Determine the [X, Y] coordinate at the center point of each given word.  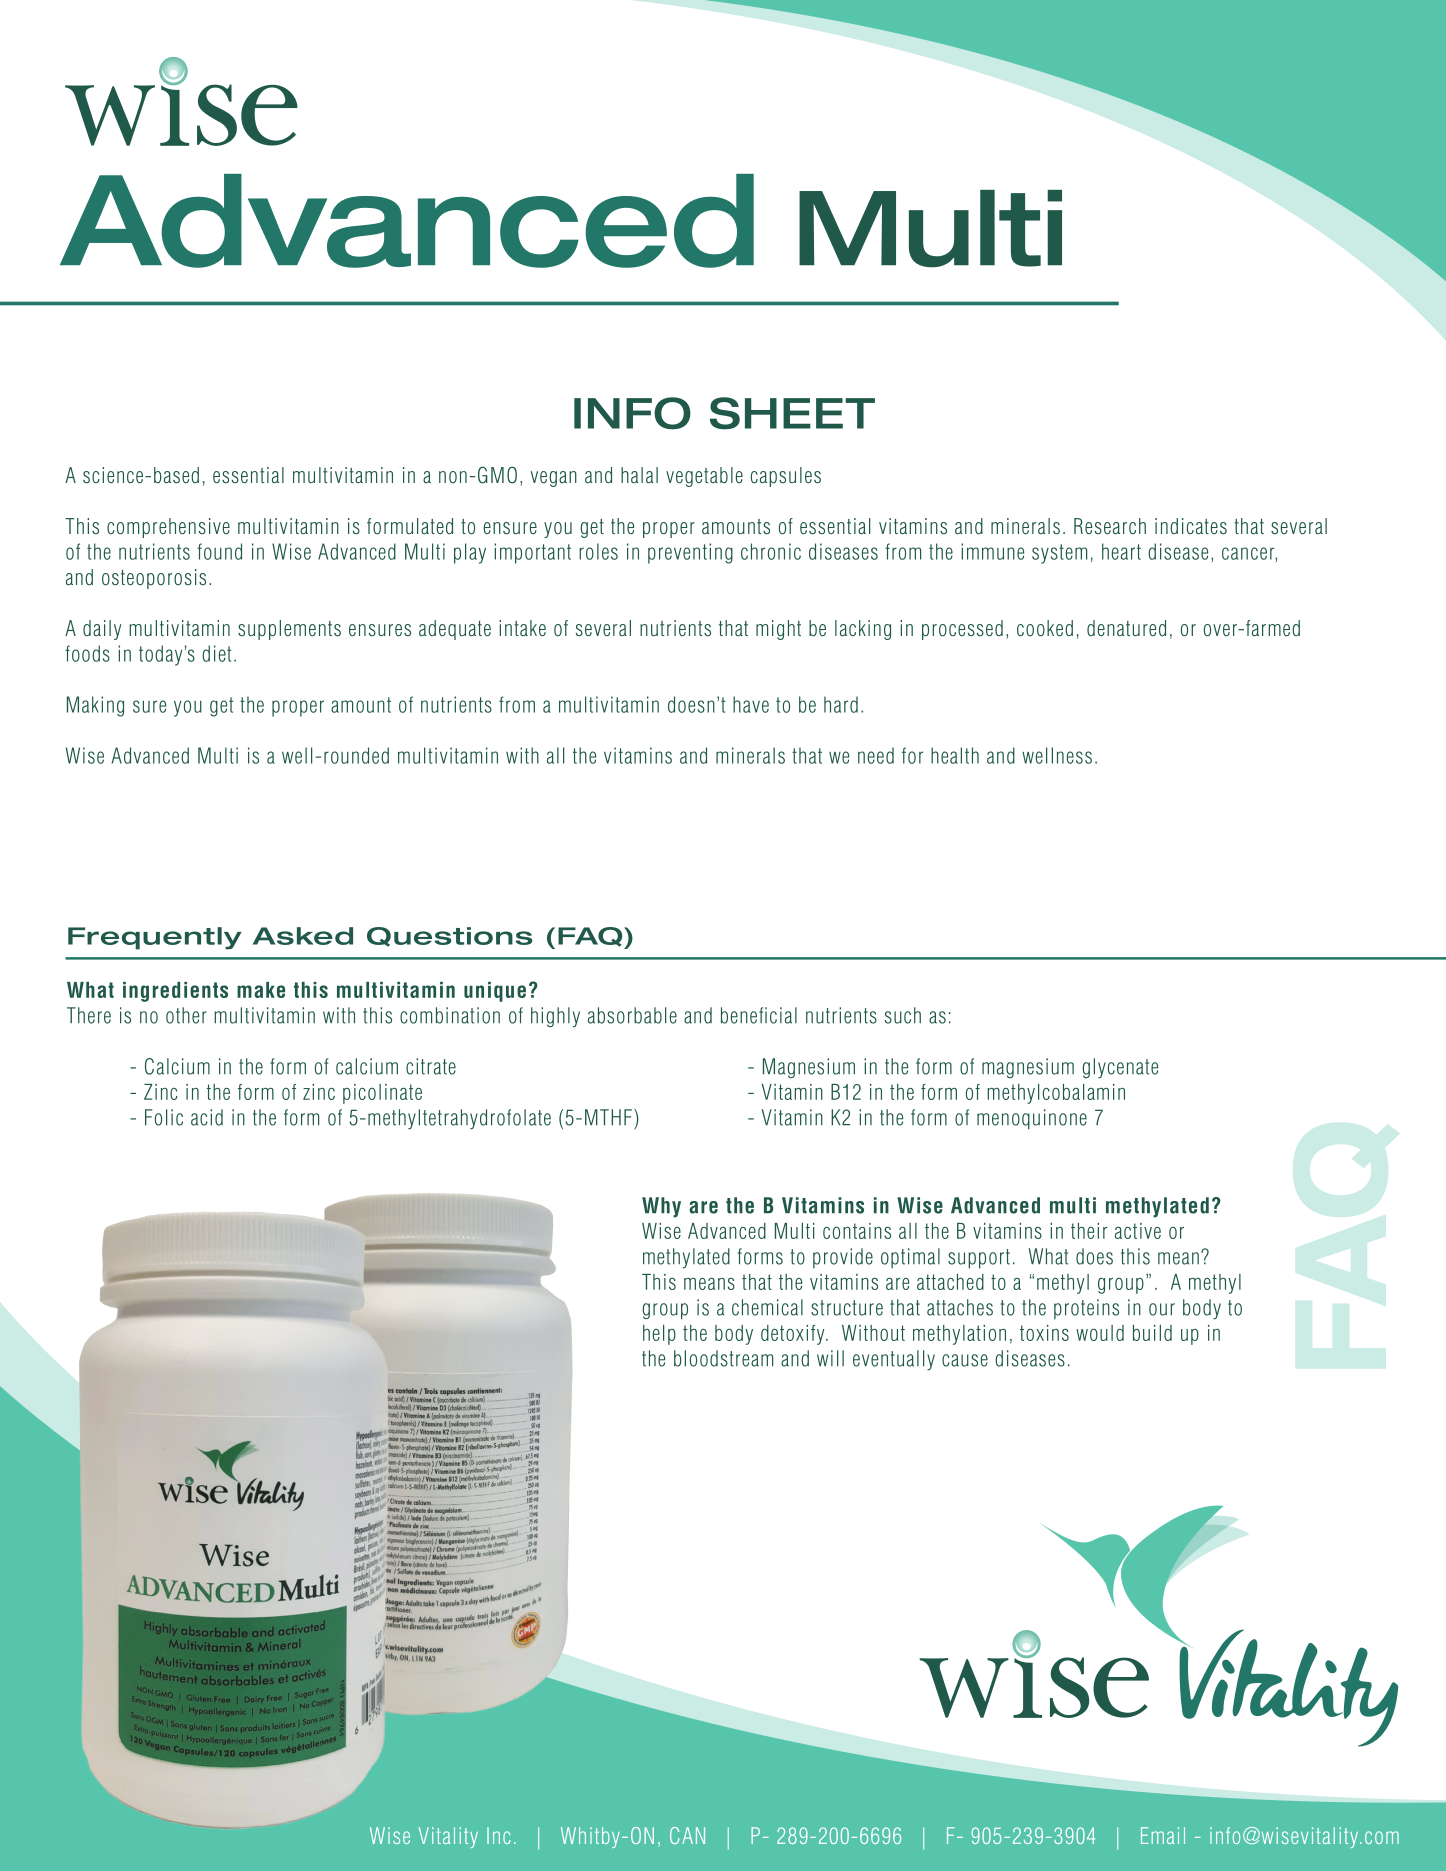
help [659, 1335]
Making [95, 706]
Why [661, 1207]
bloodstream [723, 1358]
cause [965, 1360]
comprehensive [168, 528]
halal [639, 475]
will [830, 1358]
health [955, 755]
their [1089, 1231]
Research [1110, 526]
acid [207, 1117]
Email [1163, 1835]
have [751, 704]
